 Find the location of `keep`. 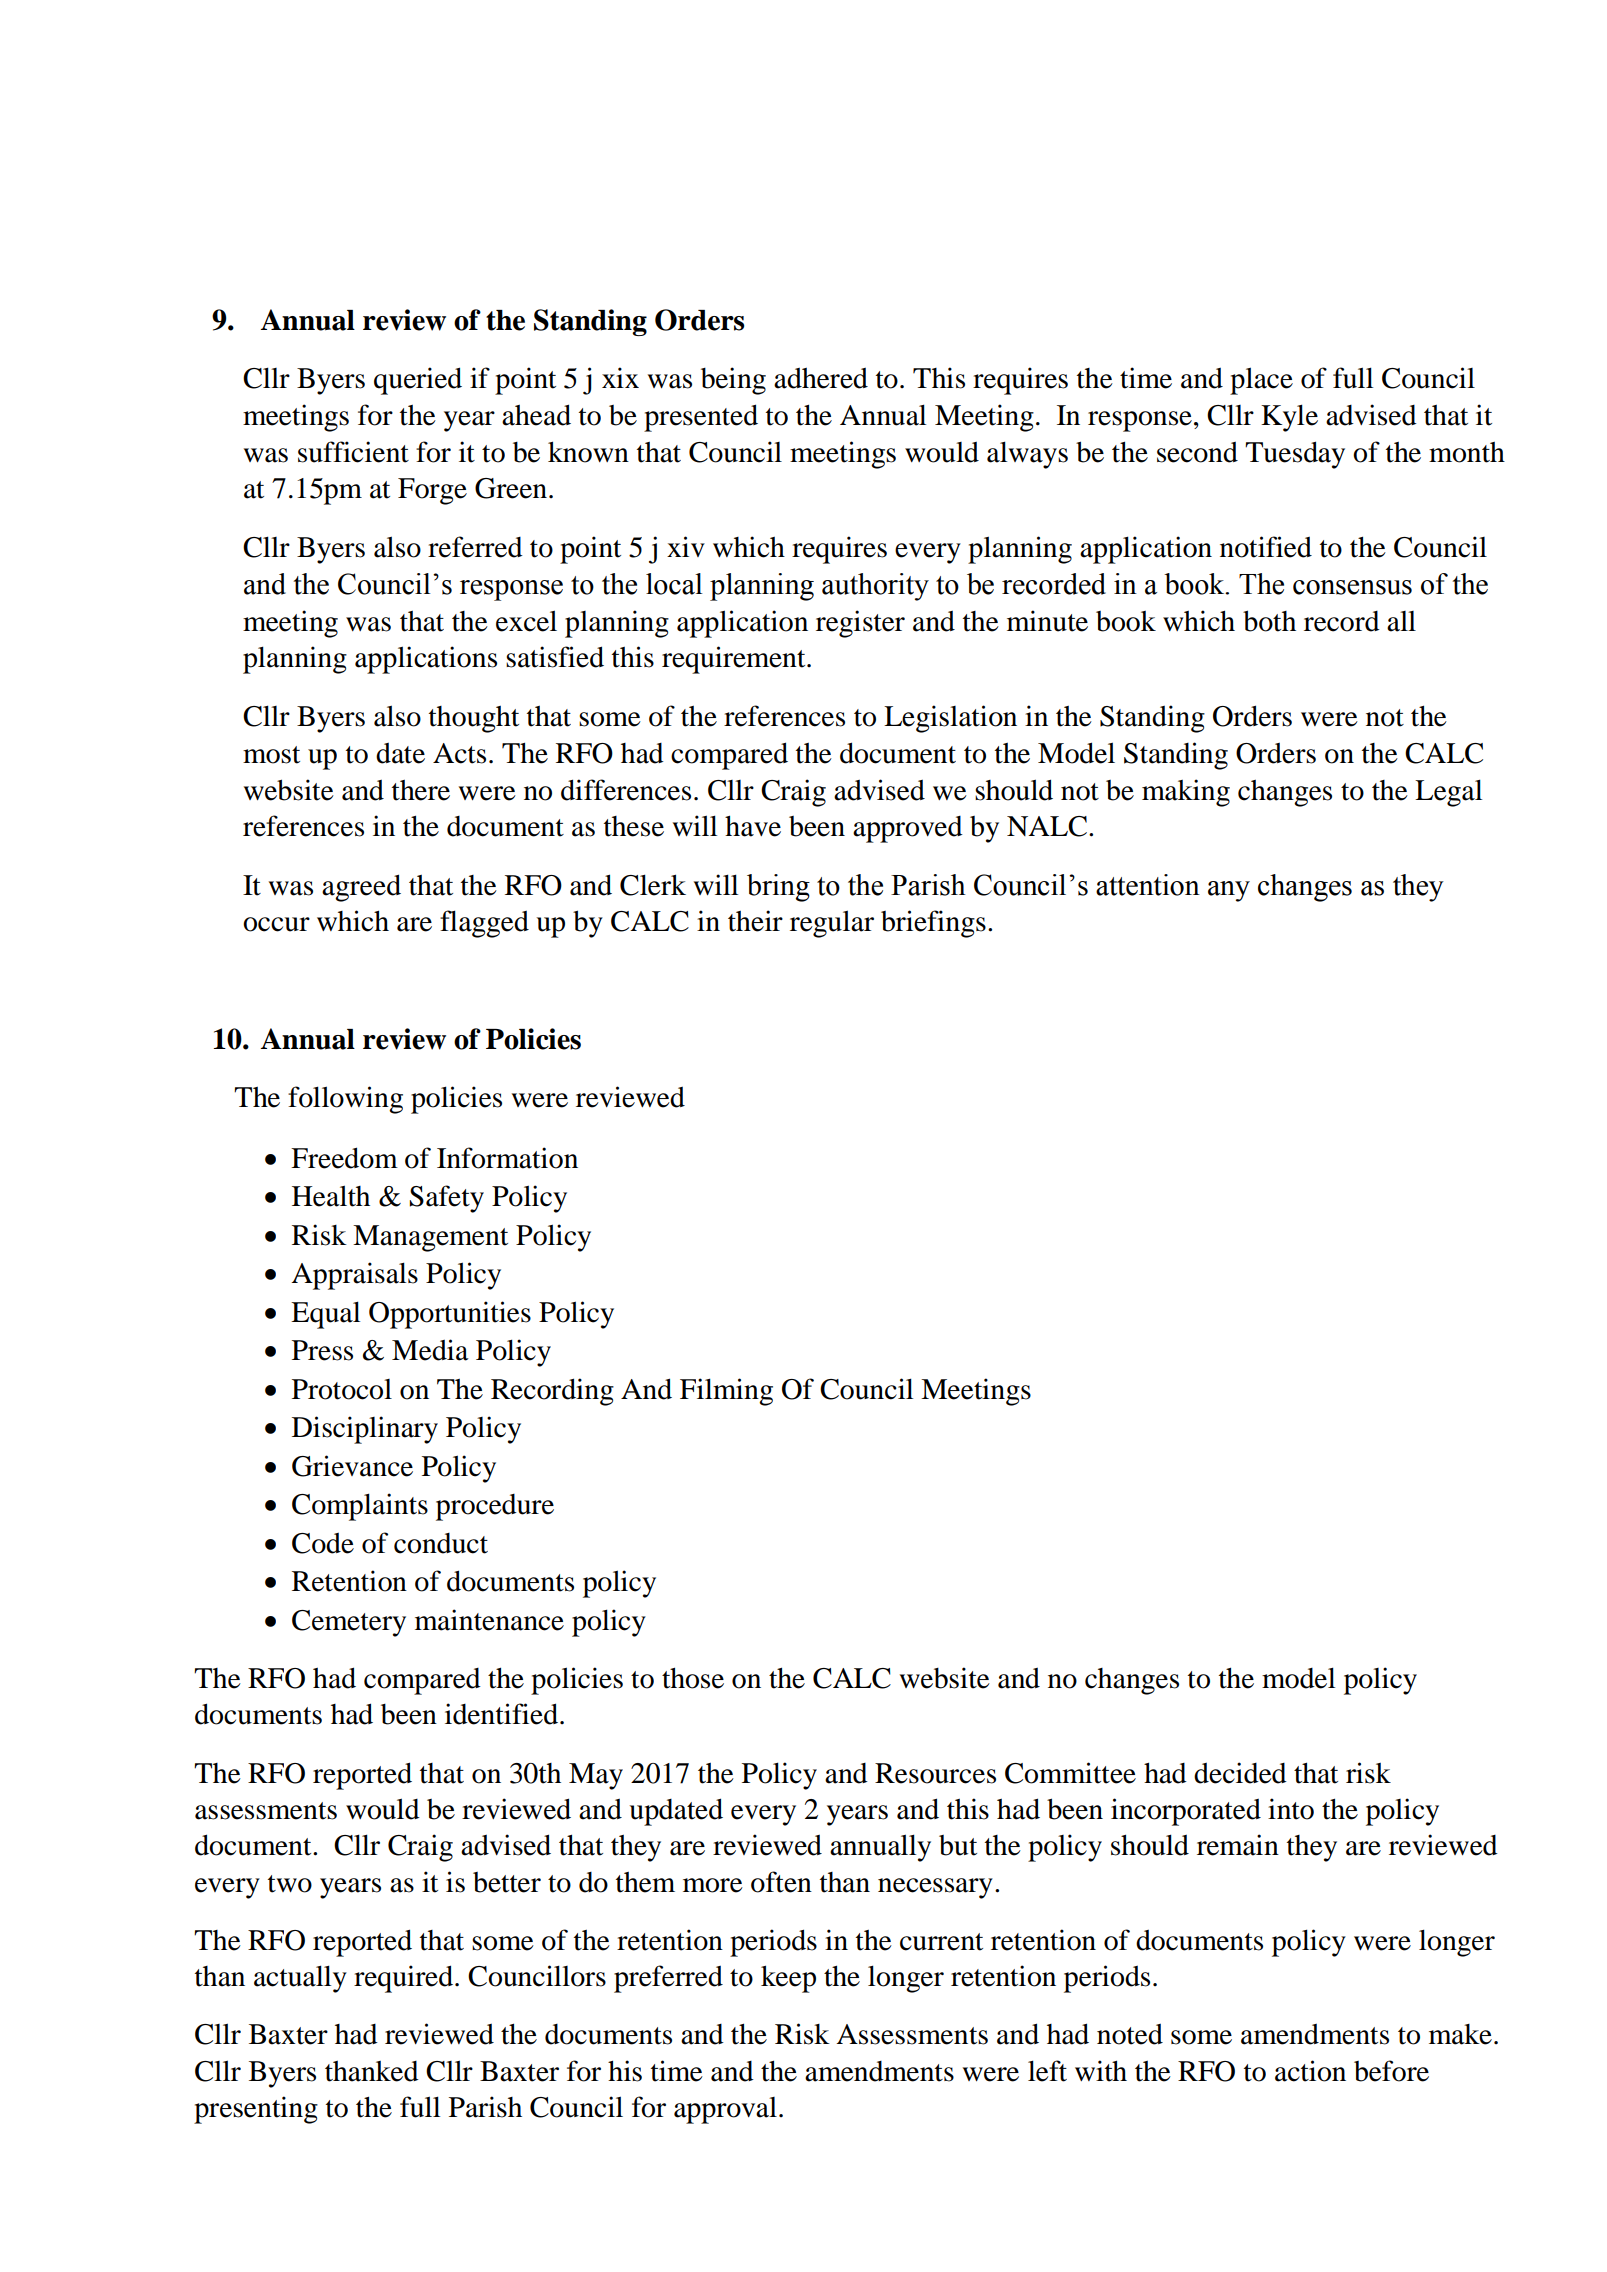

keep is located at coordinates (788, 1979).
